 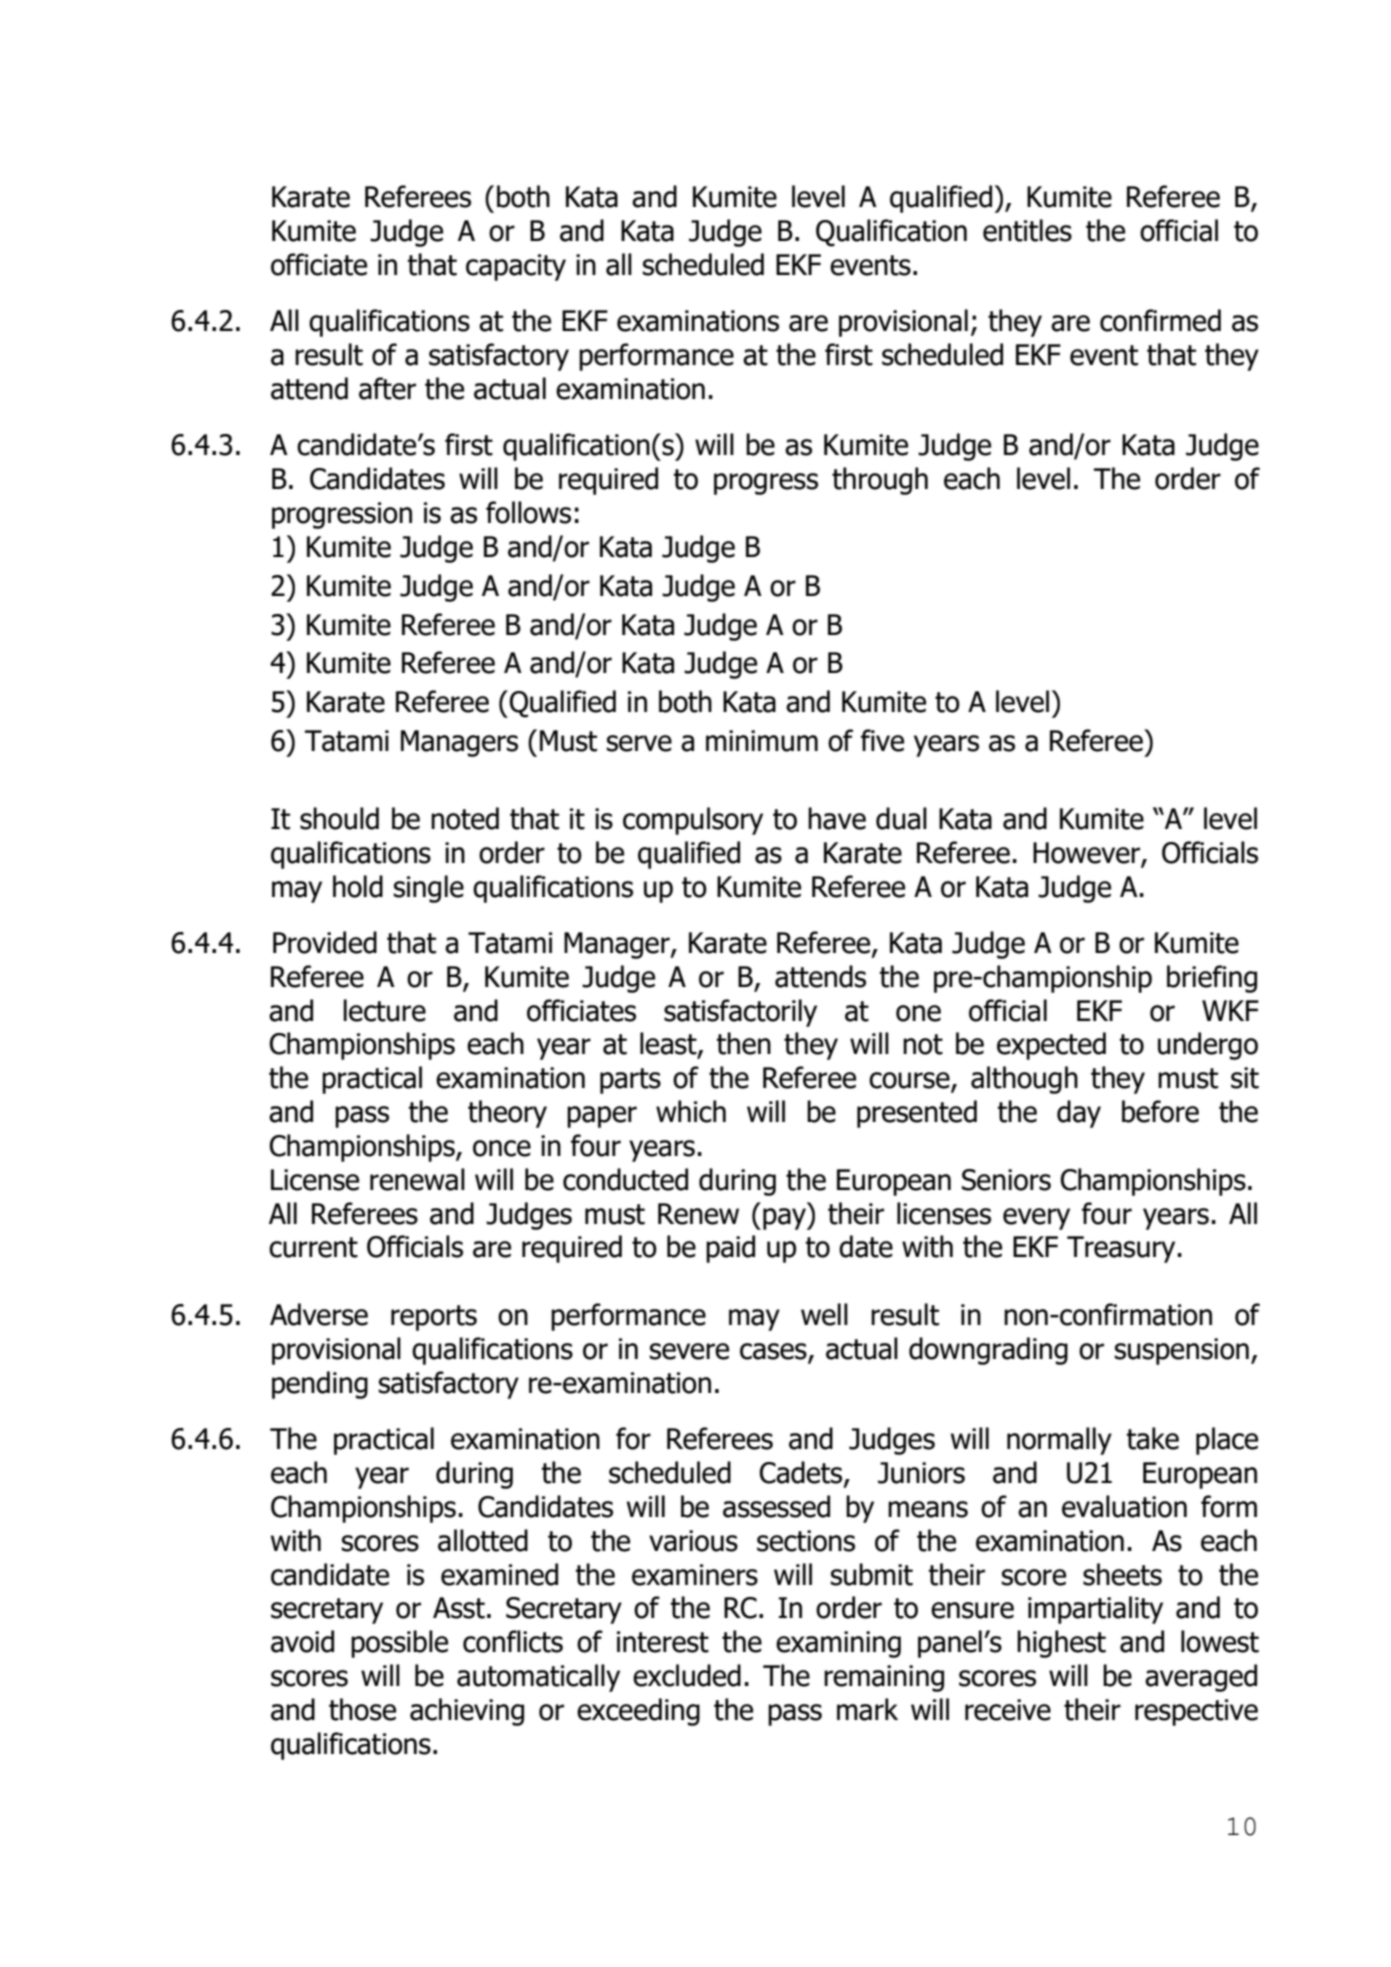 What do you see at coordinates (516, 267) in the page?
I see `capacity` at bounding box center [516, 267].
